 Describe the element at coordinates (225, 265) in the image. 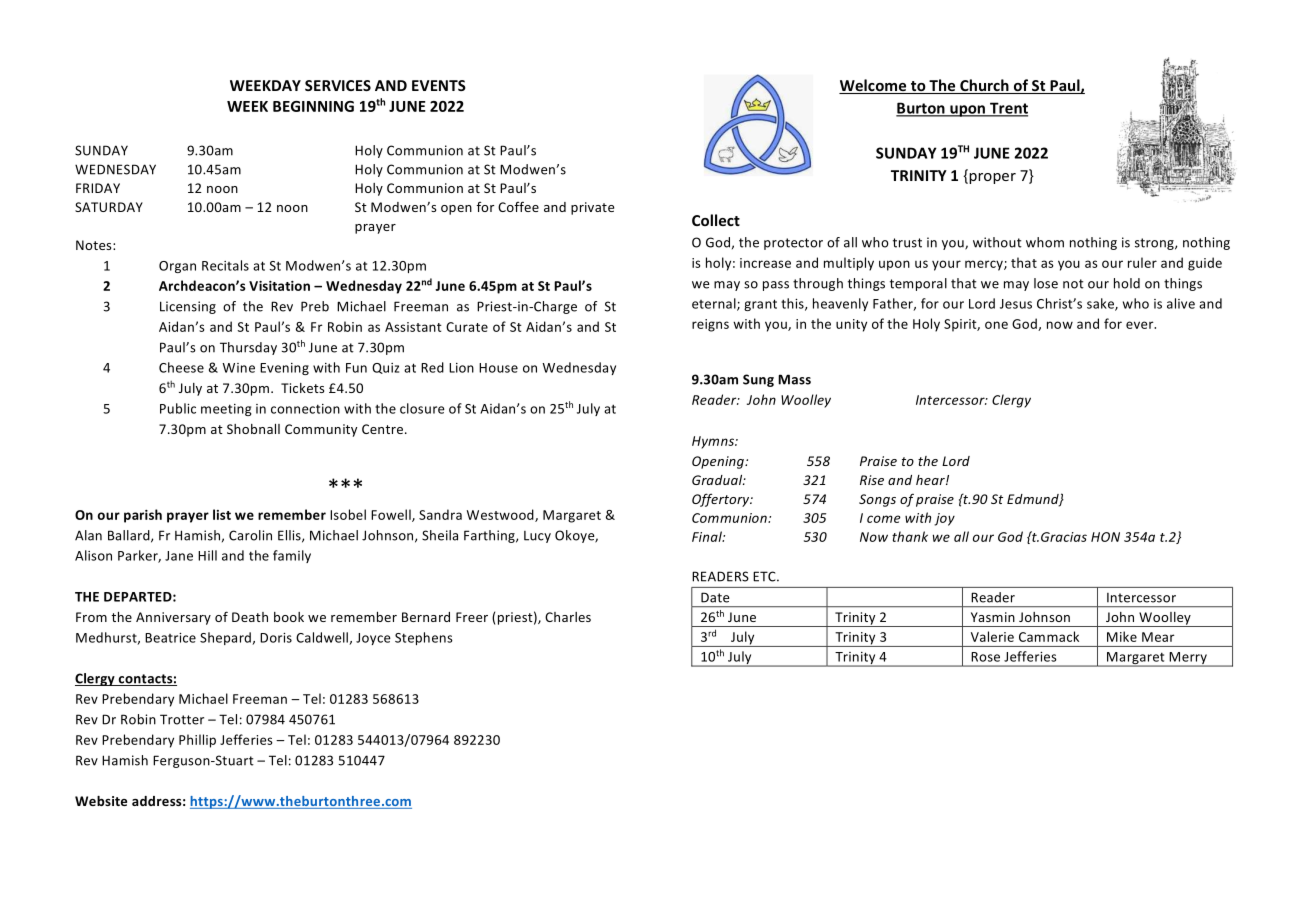

I see `Recitals` at that location.
